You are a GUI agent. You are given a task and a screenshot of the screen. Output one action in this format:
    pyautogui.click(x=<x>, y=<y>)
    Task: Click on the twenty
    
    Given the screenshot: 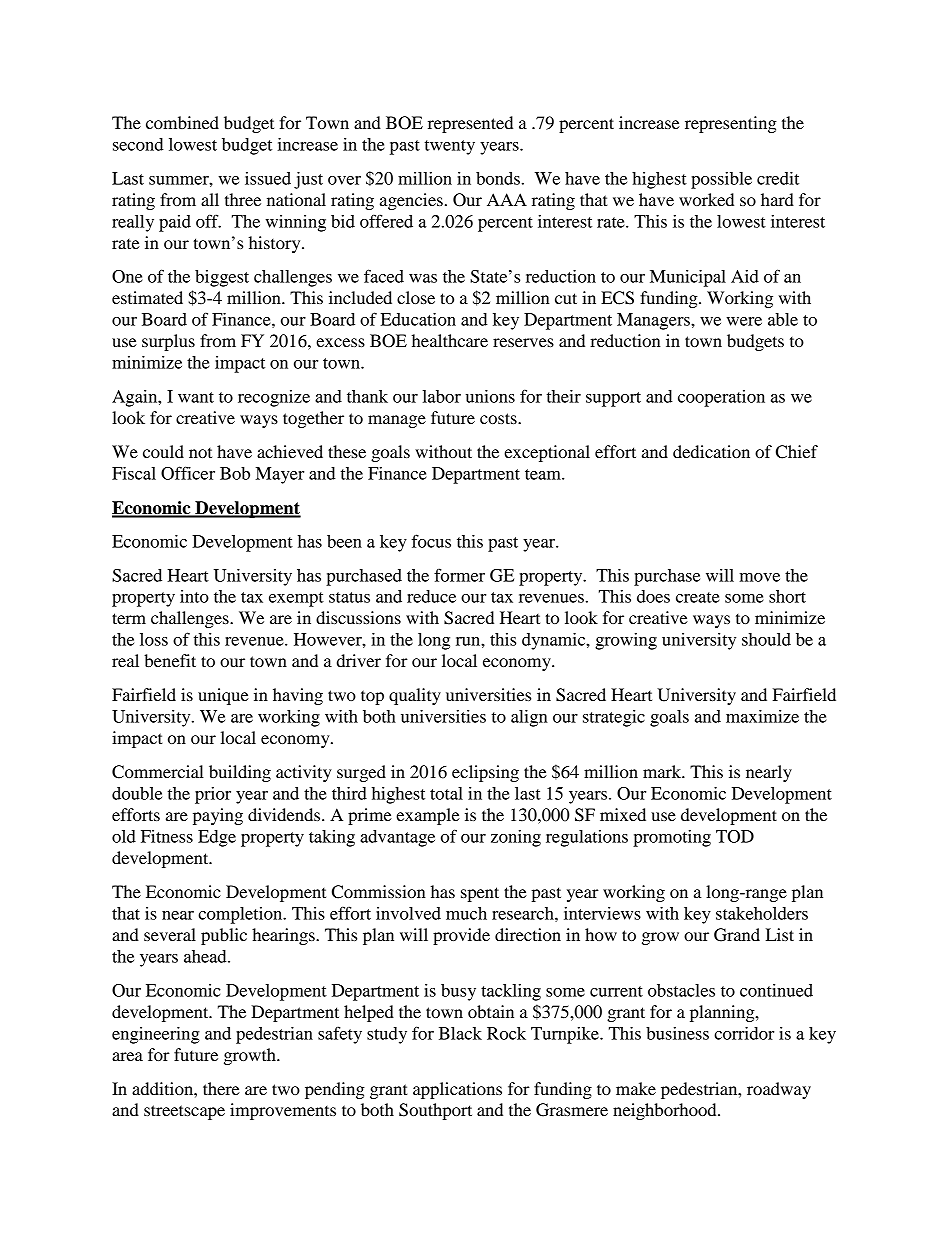 What is the action you would take?
    pyautogui.click(x=450, y=147)
